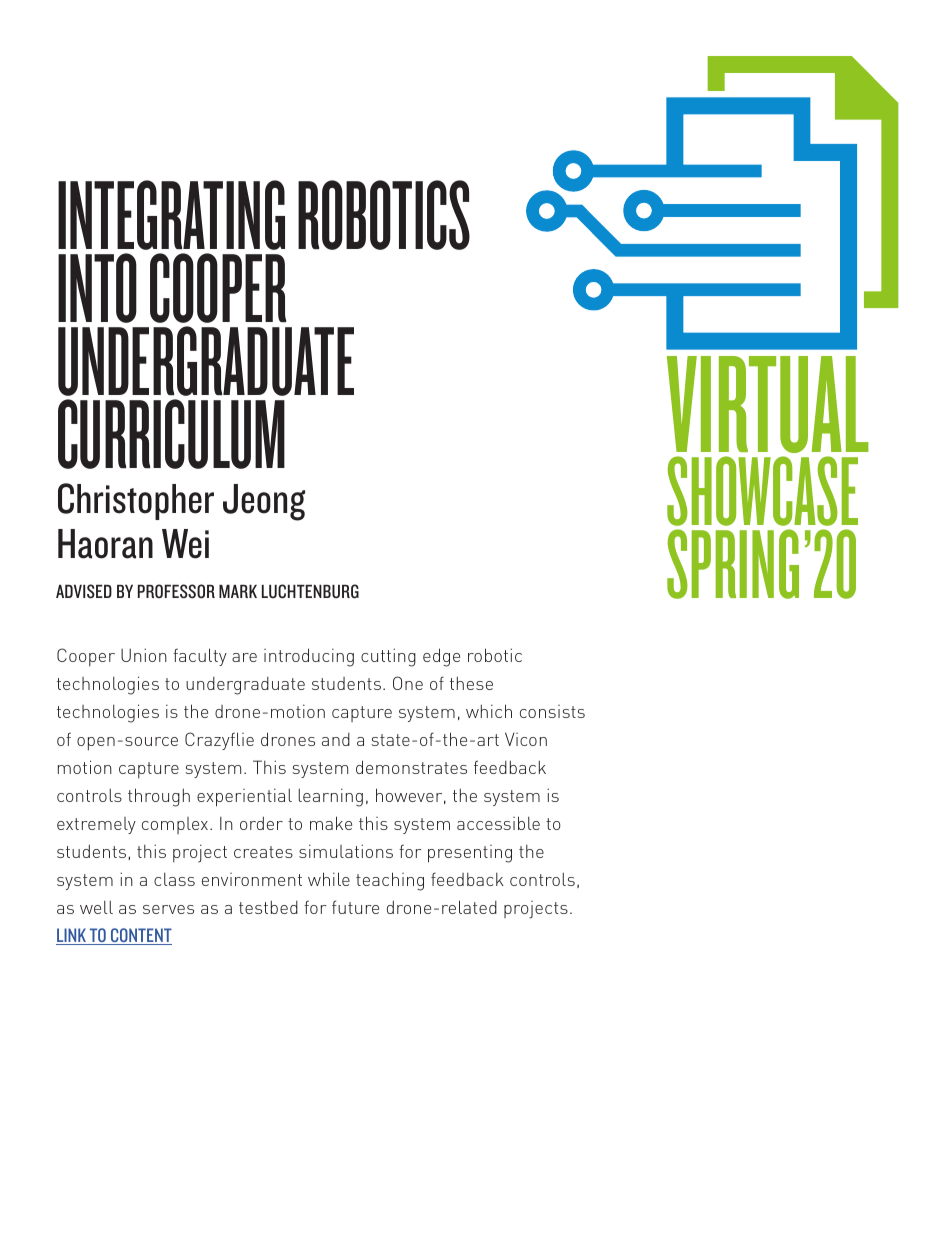 The height and width of the screenshot is (1233, 952). I want to click on presenting, so click(470, 854).
